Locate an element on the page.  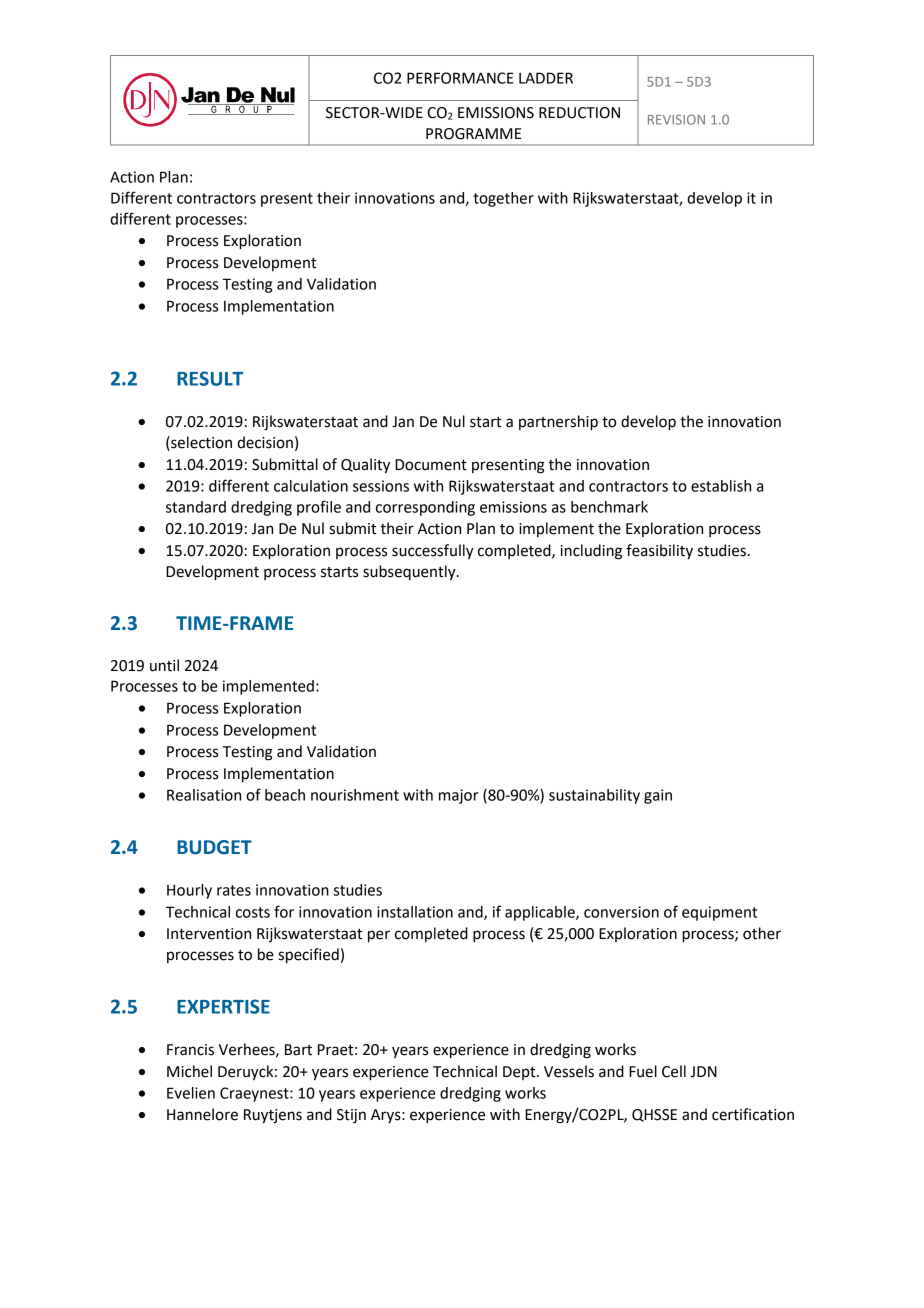
PROGRAMME is located at coordinates (473, 134).
